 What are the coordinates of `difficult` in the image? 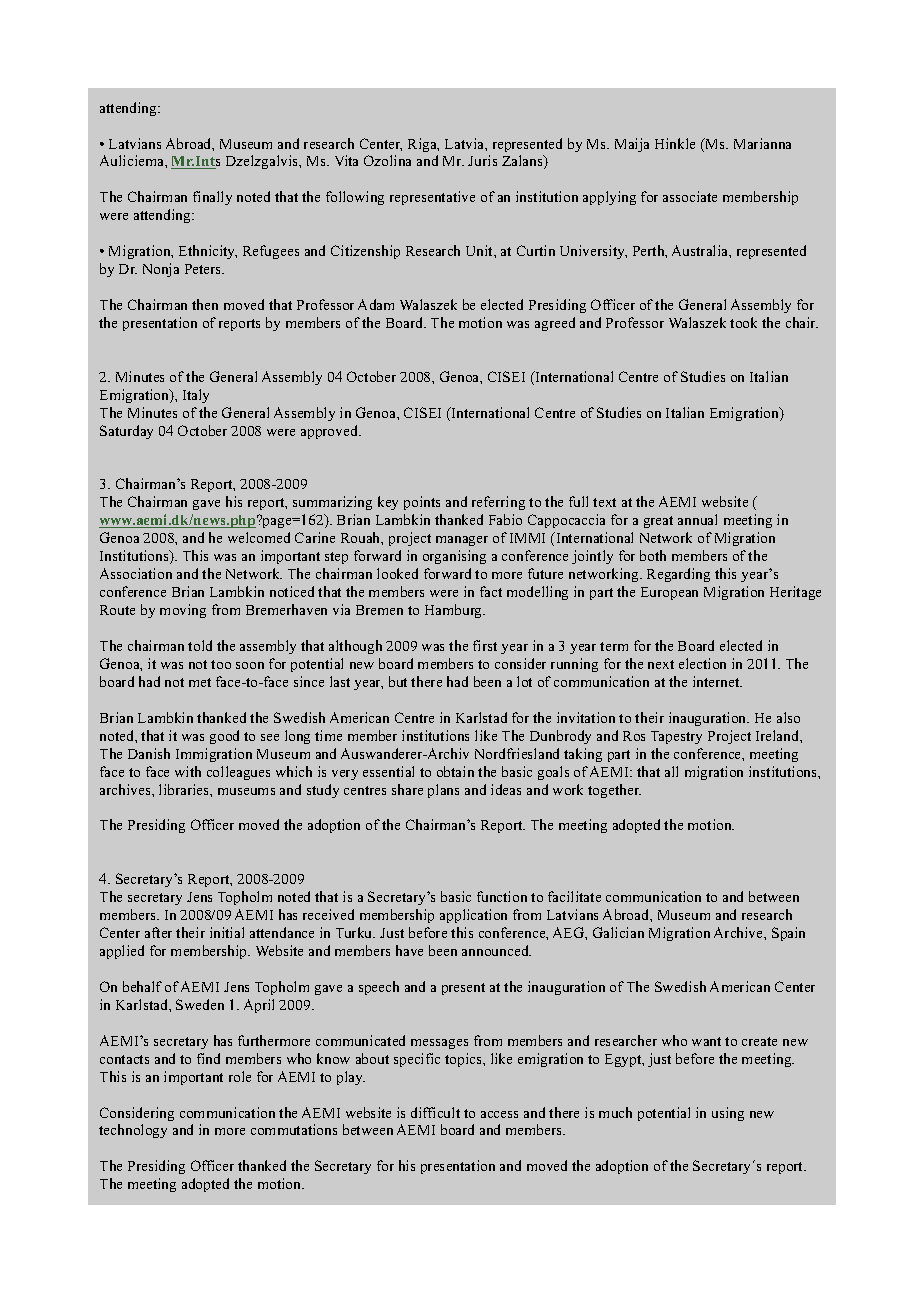 It's located at (435, 1112).
